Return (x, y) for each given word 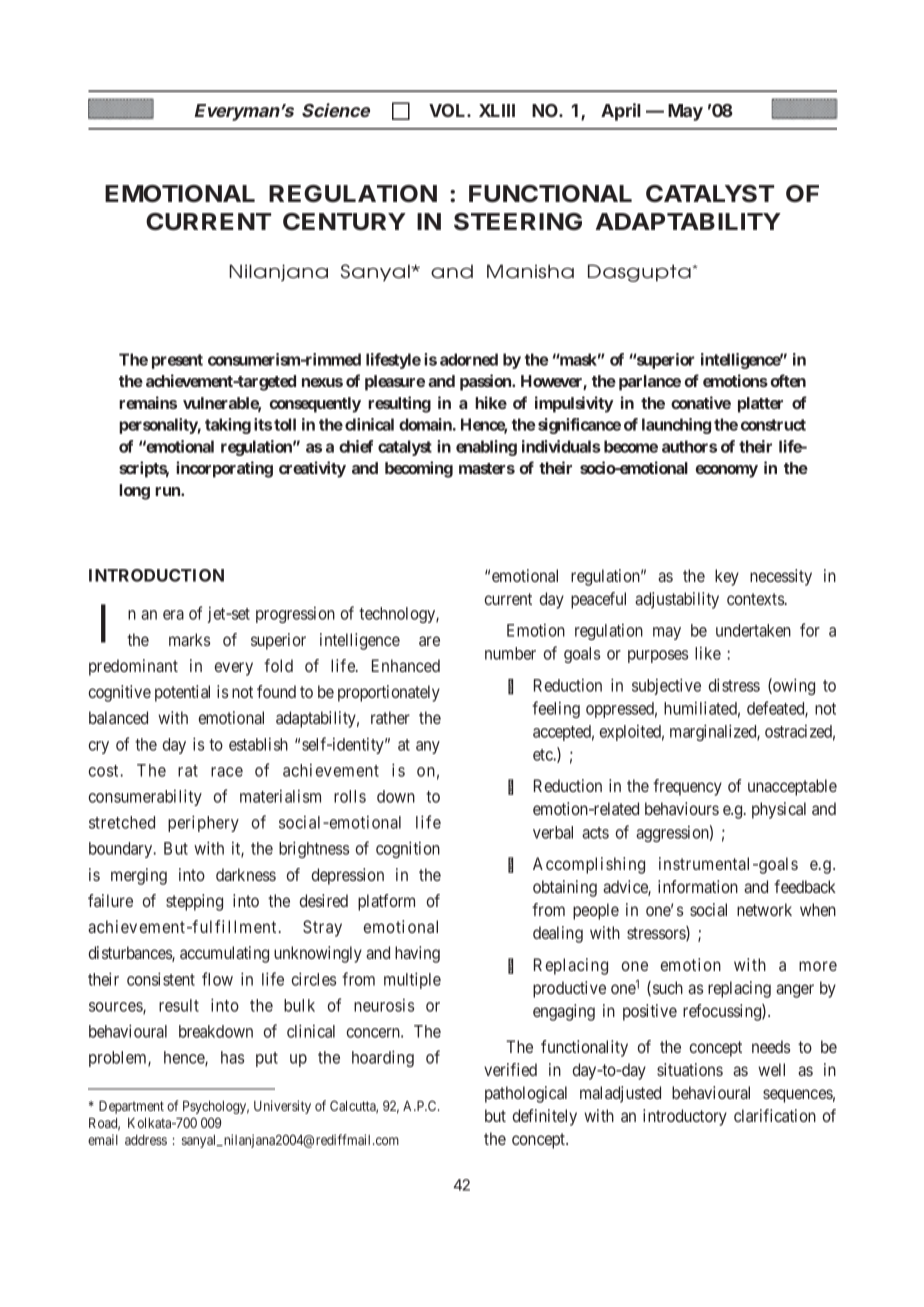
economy (727, 471)
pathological (526, 1094)
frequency (687, 787)
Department (131, 1107)
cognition (408, 849)
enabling (486, 448)
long (134, 492)
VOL (448, 110)
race (227, 772)
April (621, 112)
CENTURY (344, 221)
